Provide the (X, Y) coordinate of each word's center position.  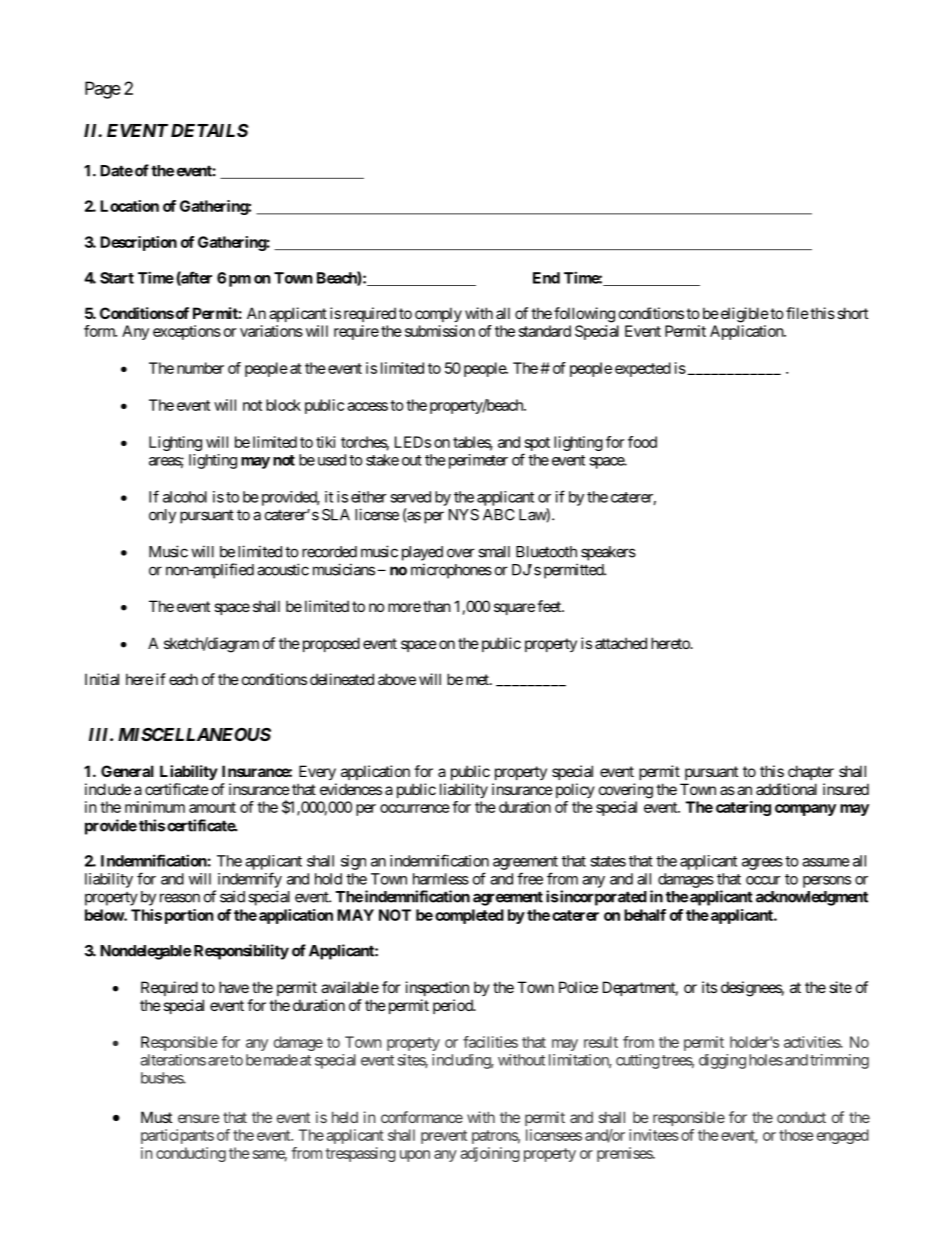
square (514, 609)
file (797, 313)
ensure (199, 1118)
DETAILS (209, 130)
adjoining (490, 1154)
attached (621, 643)
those (796, 1135)
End (546, 278)
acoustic (283, 569)
